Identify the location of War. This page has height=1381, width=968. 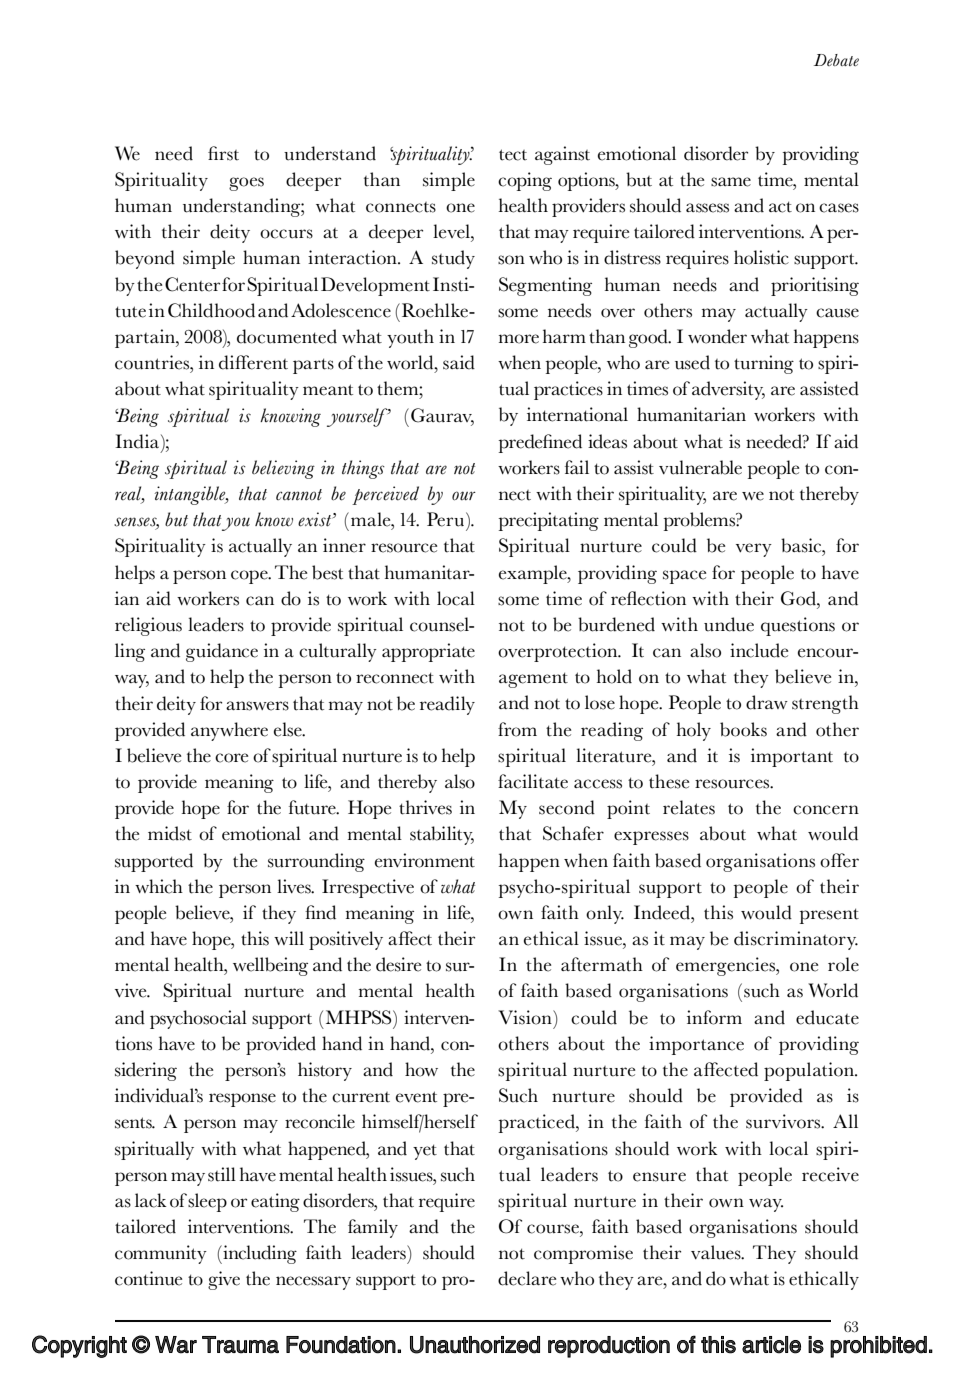
(176, 1345).
